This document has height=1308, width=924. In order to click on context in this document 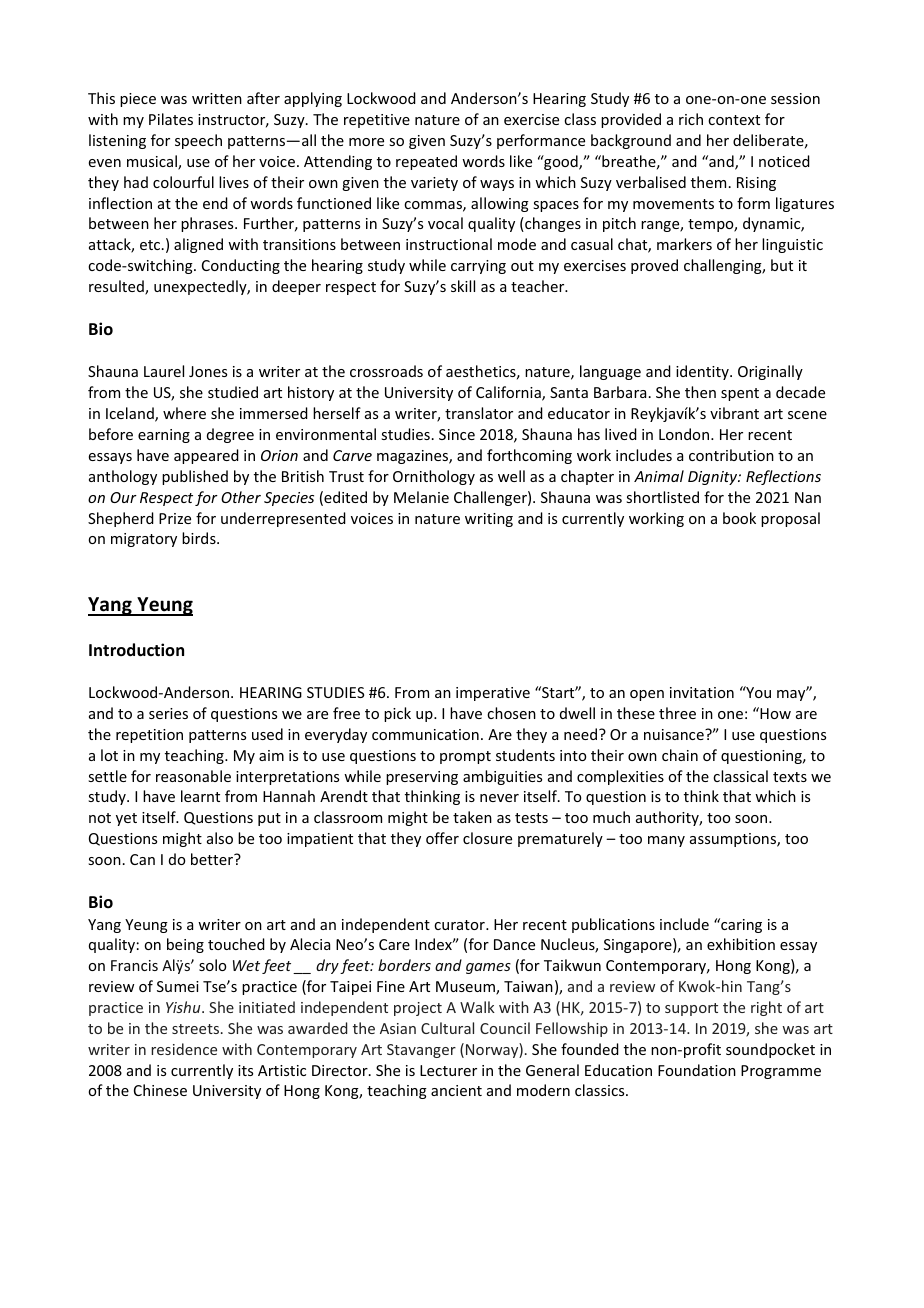, I will do `click(734, 120)`.
